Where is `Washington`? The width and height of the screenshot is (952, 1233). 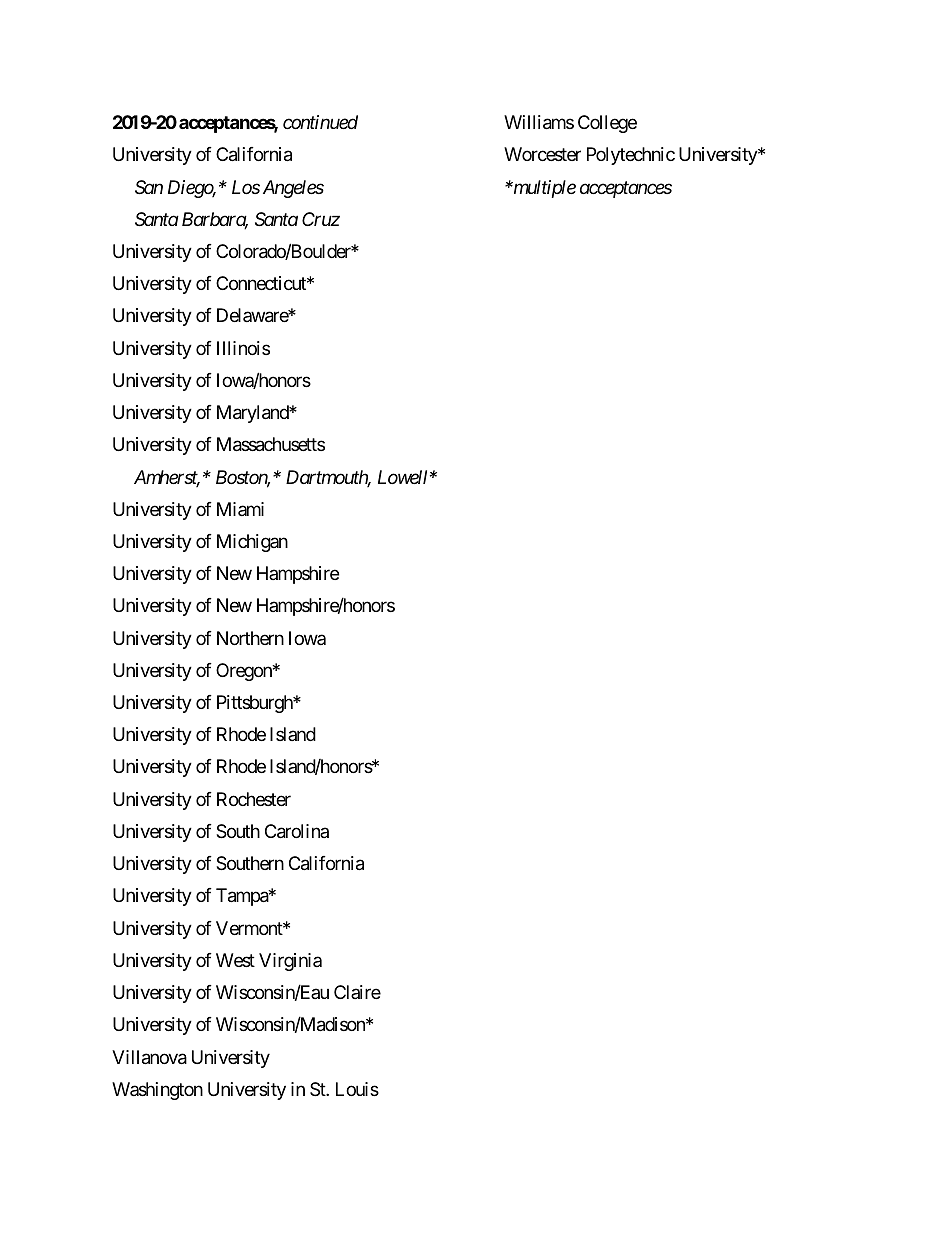 Washington is located at coordinates (157, 1091).
